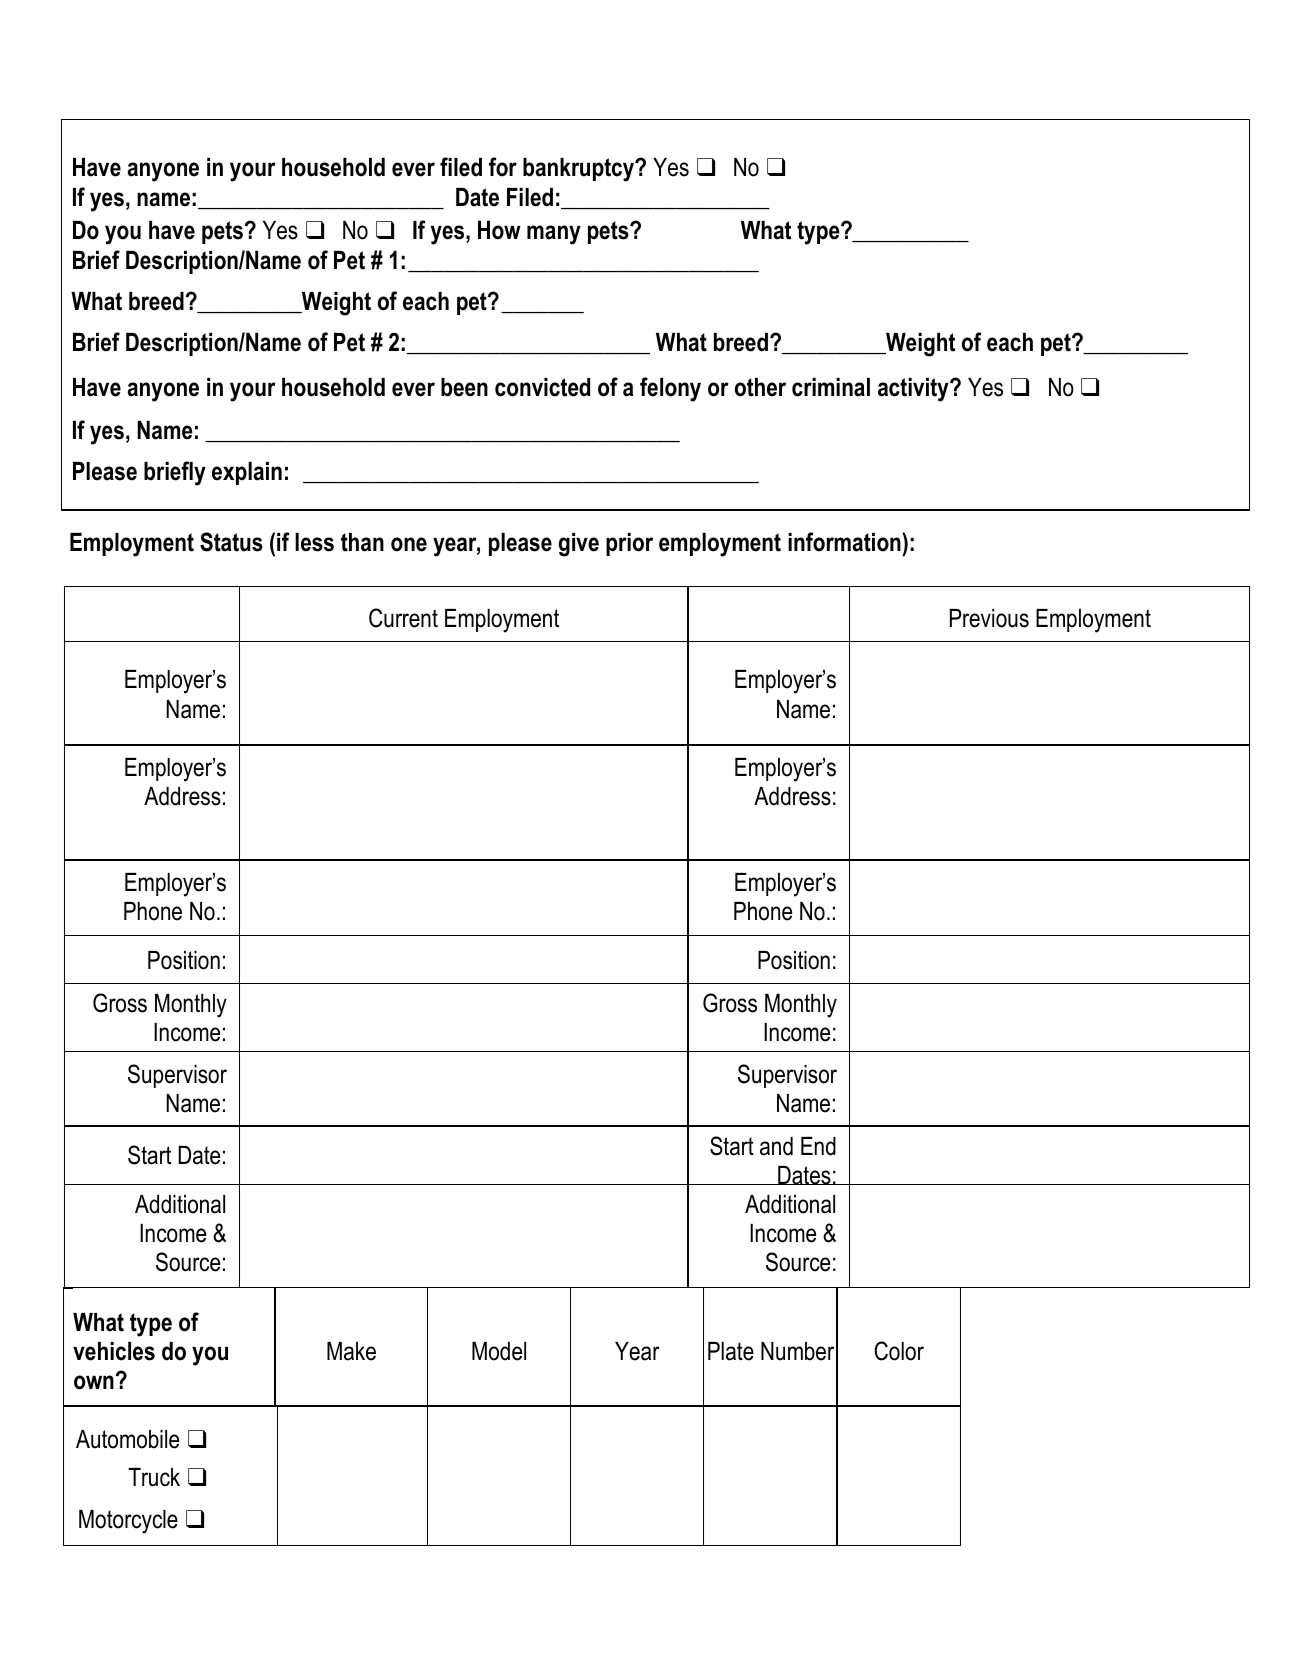 This screenshot has width=1294, height=1675. What do you see at coordinates (899, 1351) in the screenshot?
I see `Color` at bounding box center [899, 1351].
